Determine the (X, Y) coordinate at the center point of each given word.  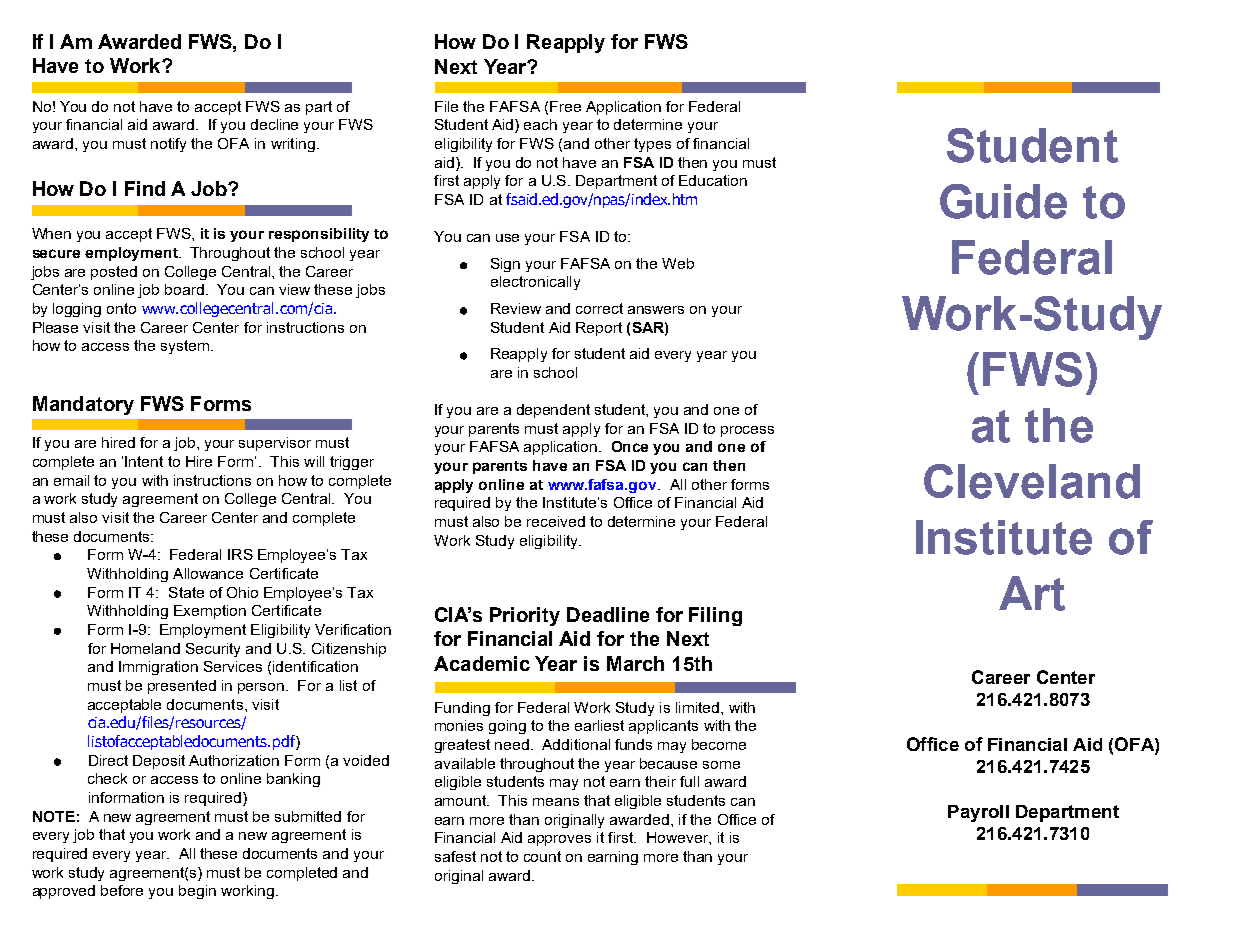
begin (197, 892)
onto (121, 308)
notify (168, 145)
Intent (144, 461)
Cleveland (1032, 481)
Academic (482, 663)
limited (697, 707)
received (556, 521)
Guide (1003, 201)
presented (182, 687)
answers (656, 310)
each (540, 124)
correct (599, 308)
